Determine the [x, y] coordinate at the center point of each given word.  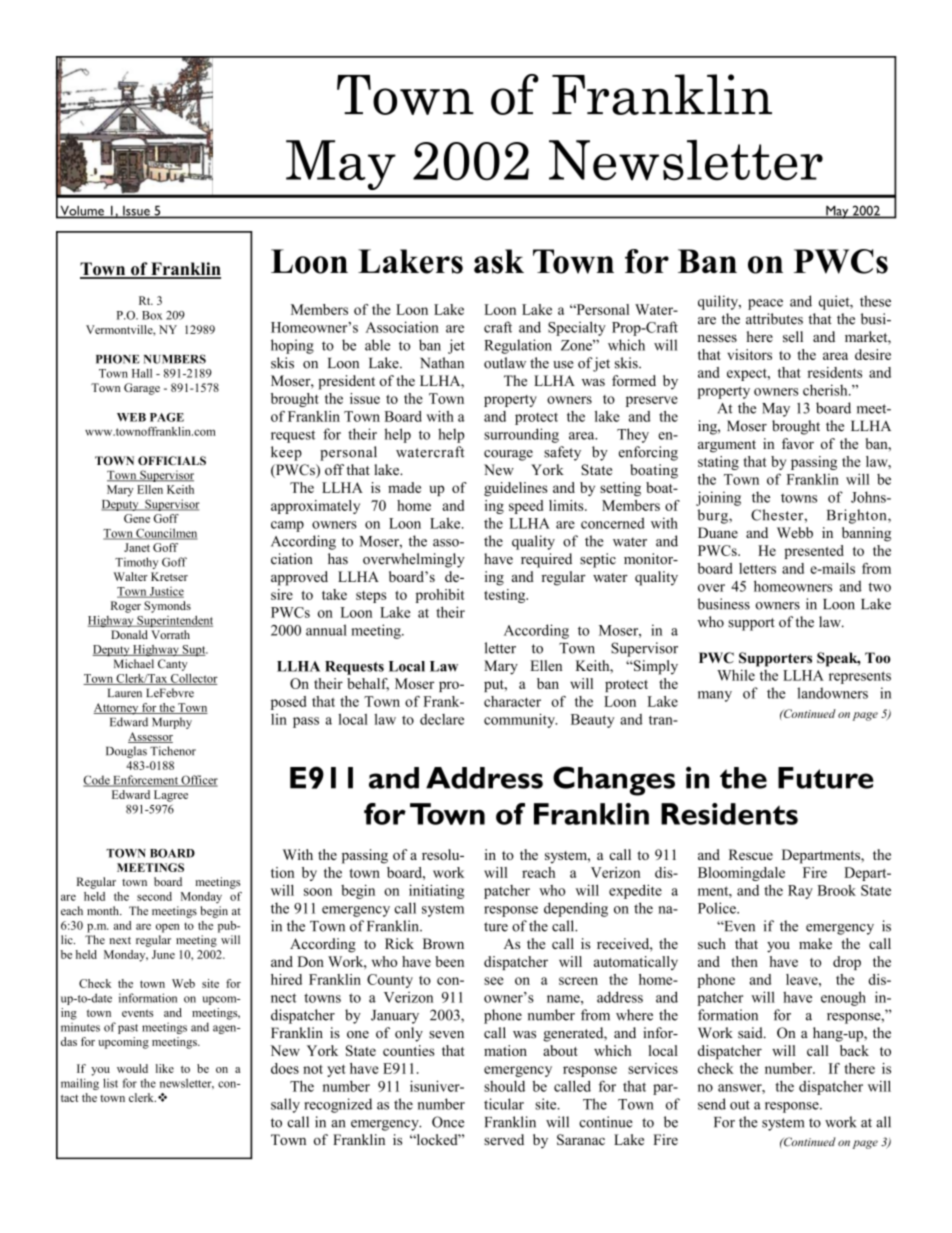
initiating [436, 891]
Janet [137, 547]
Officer [198, 781]
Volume [82, 212]
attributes [774, 319]
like [165, 1068]
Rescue [751, 854]
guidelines [515, 489]
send [712, 1104]
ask [499, 261]
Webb [795, 532]
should [504, 1086]
